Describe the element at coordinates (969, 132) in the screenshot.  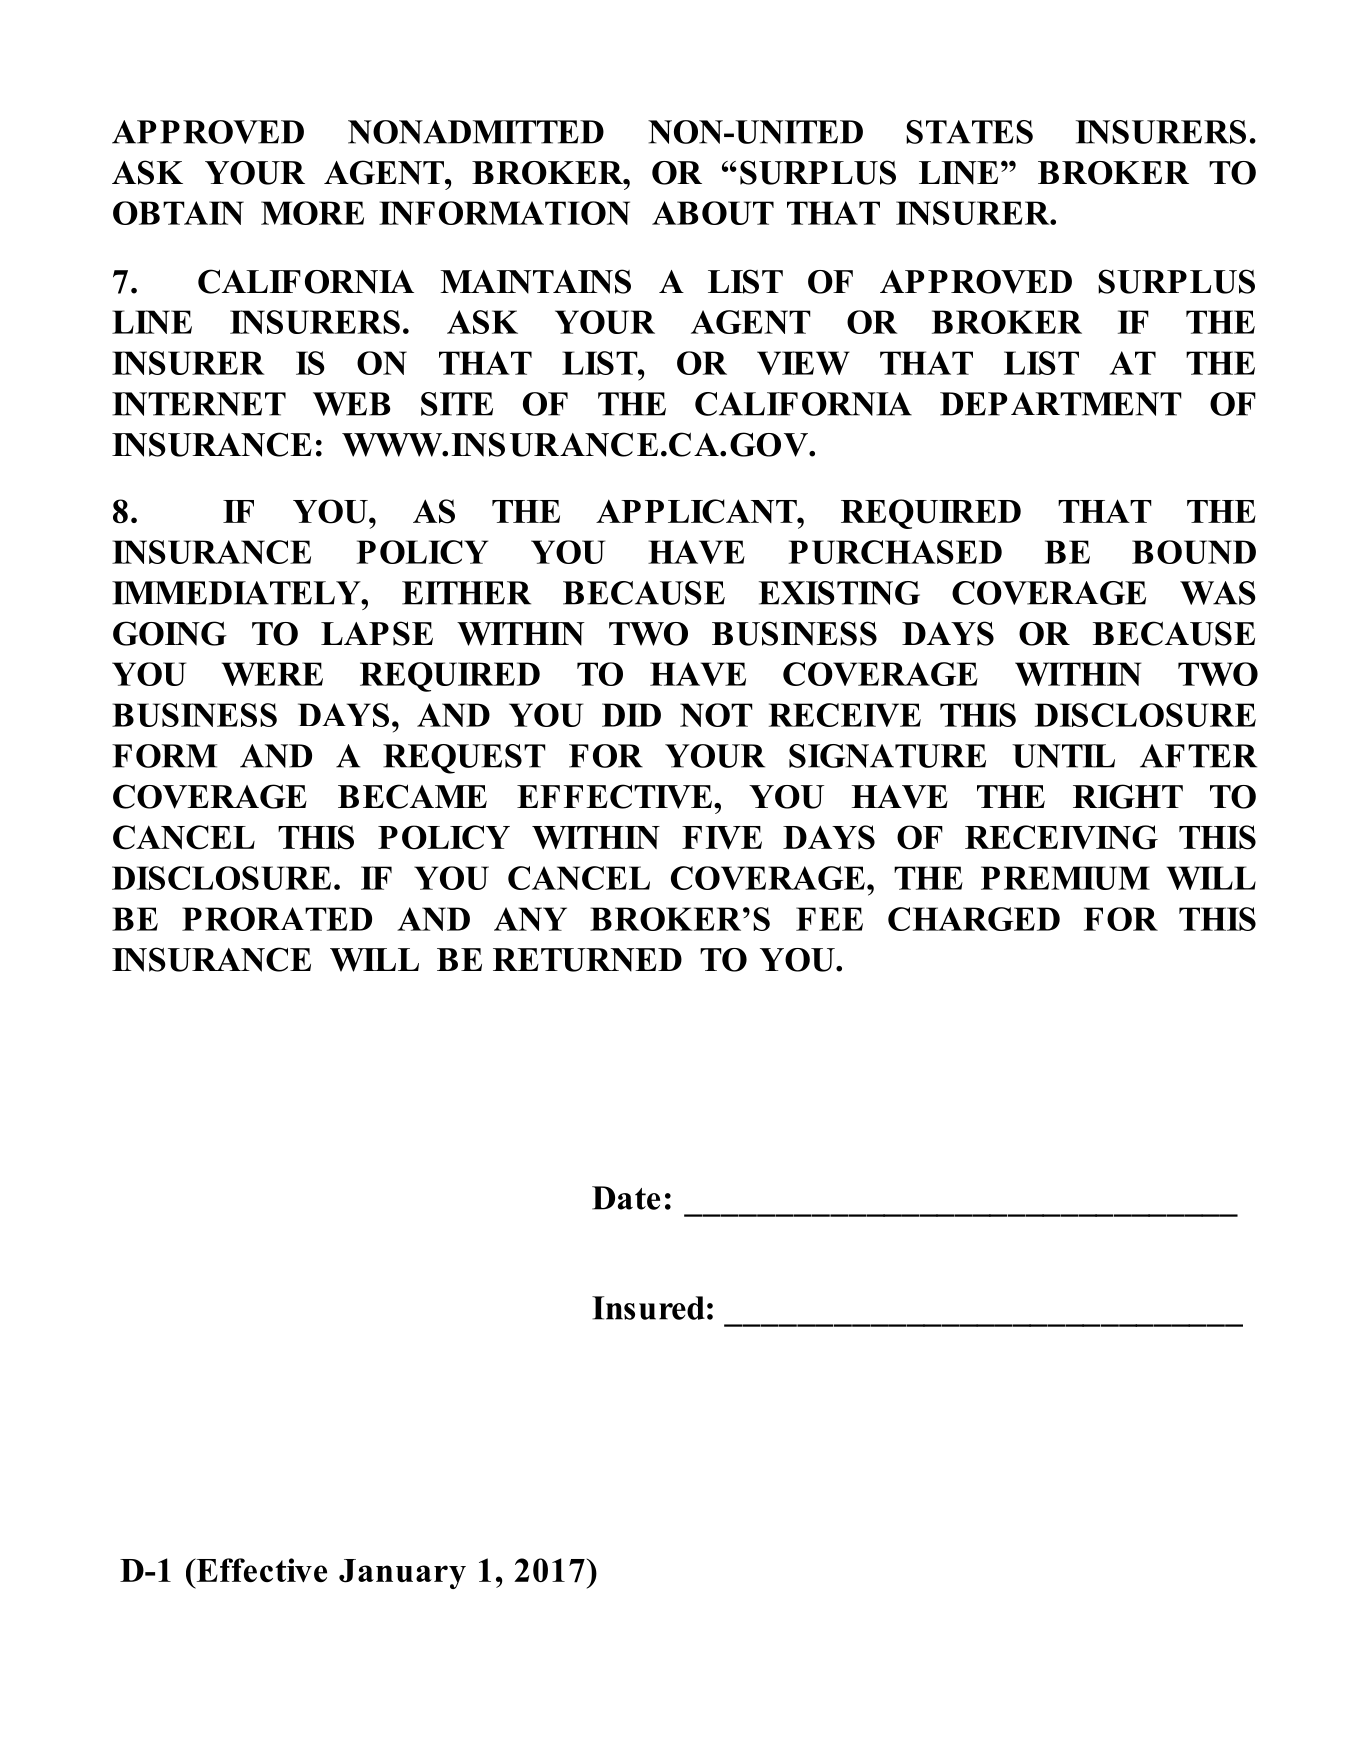
I see `STATES` at that location.
